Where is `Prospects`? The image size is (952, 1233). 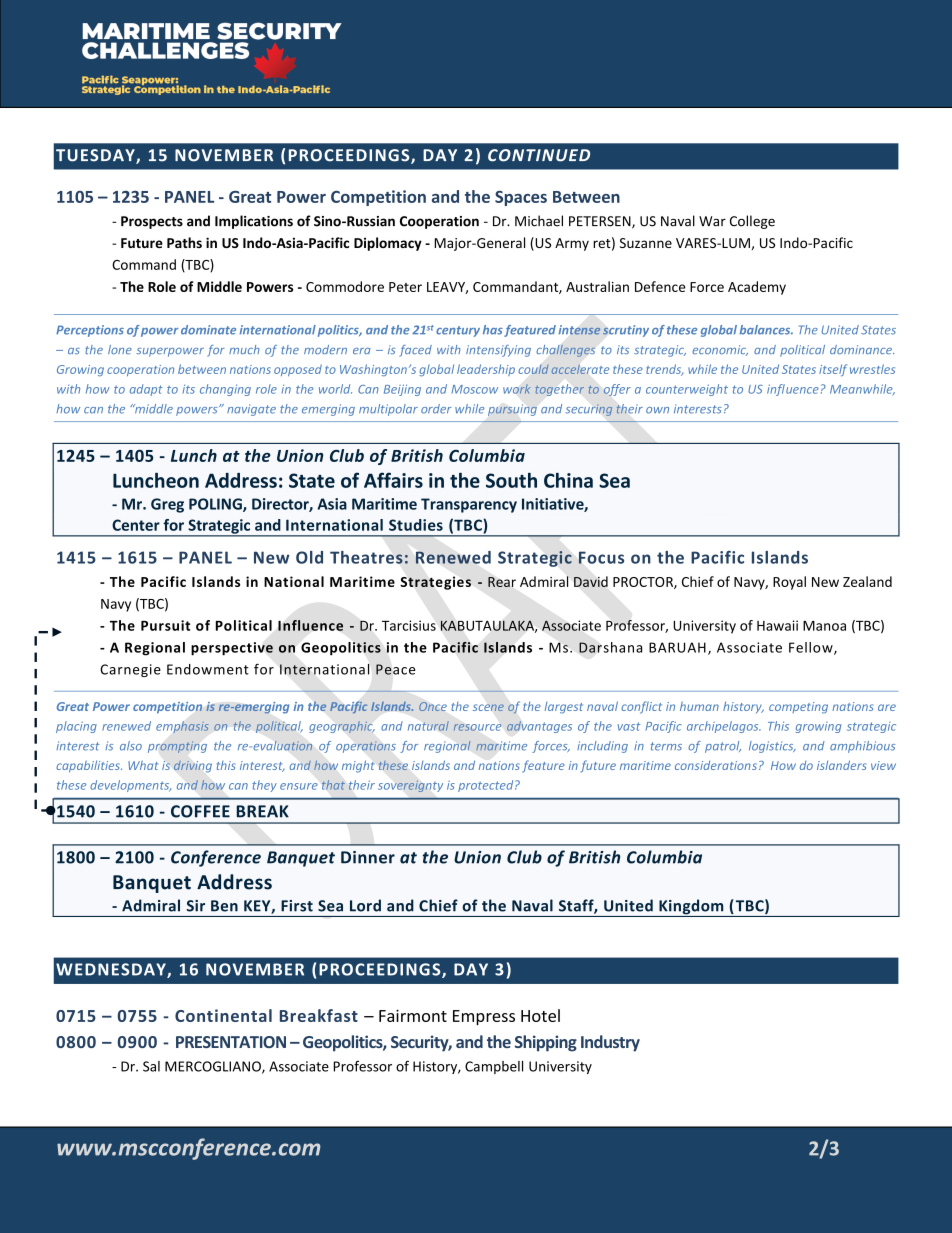
Prospects is located at coordinates (152, 222).
